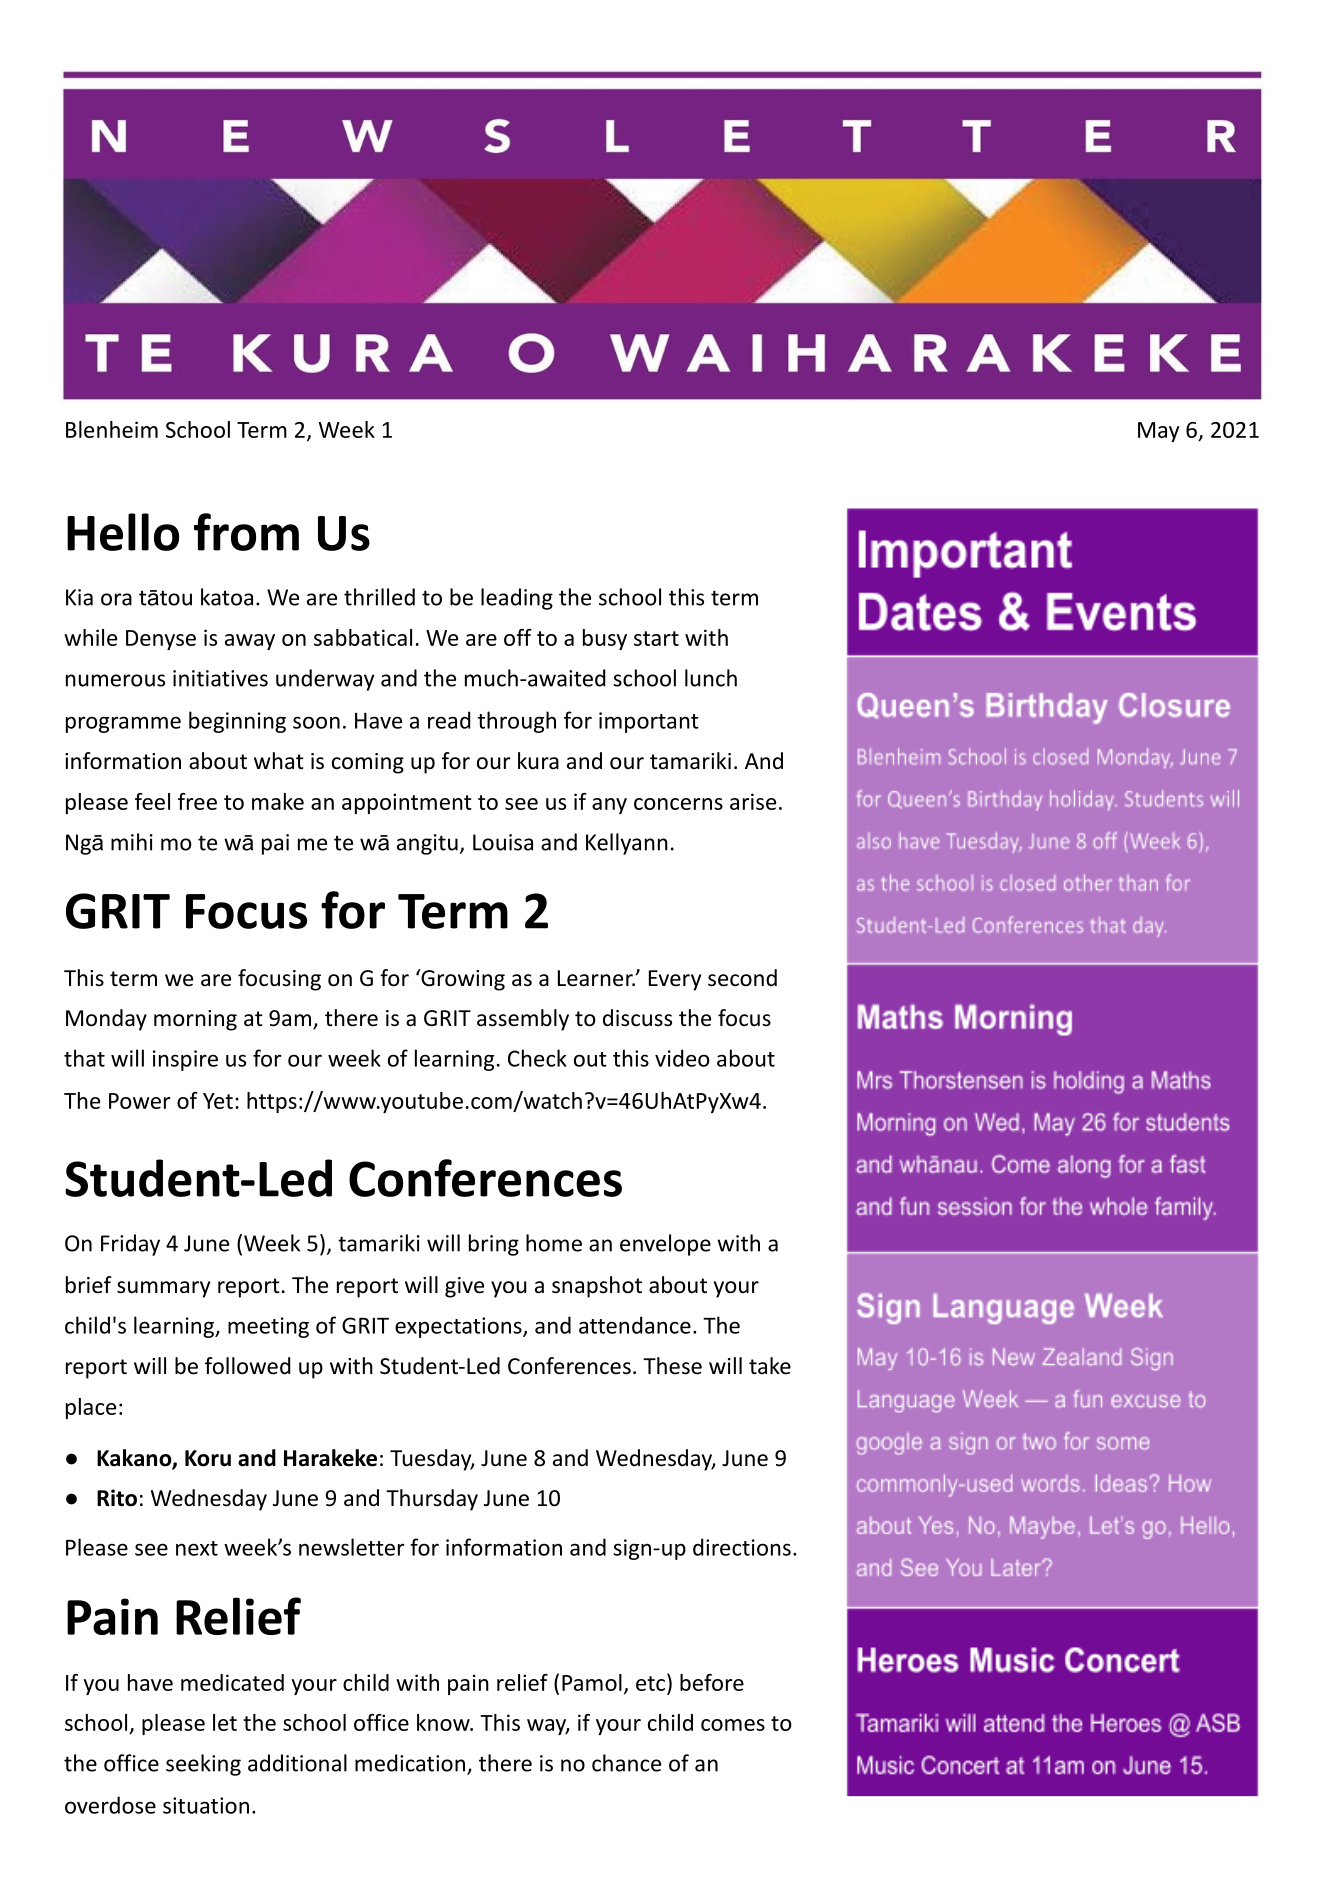 This document has height=1897, width=1342. Describe the element at coordinates (517, 599) in the document. I see `leading` at that location.
